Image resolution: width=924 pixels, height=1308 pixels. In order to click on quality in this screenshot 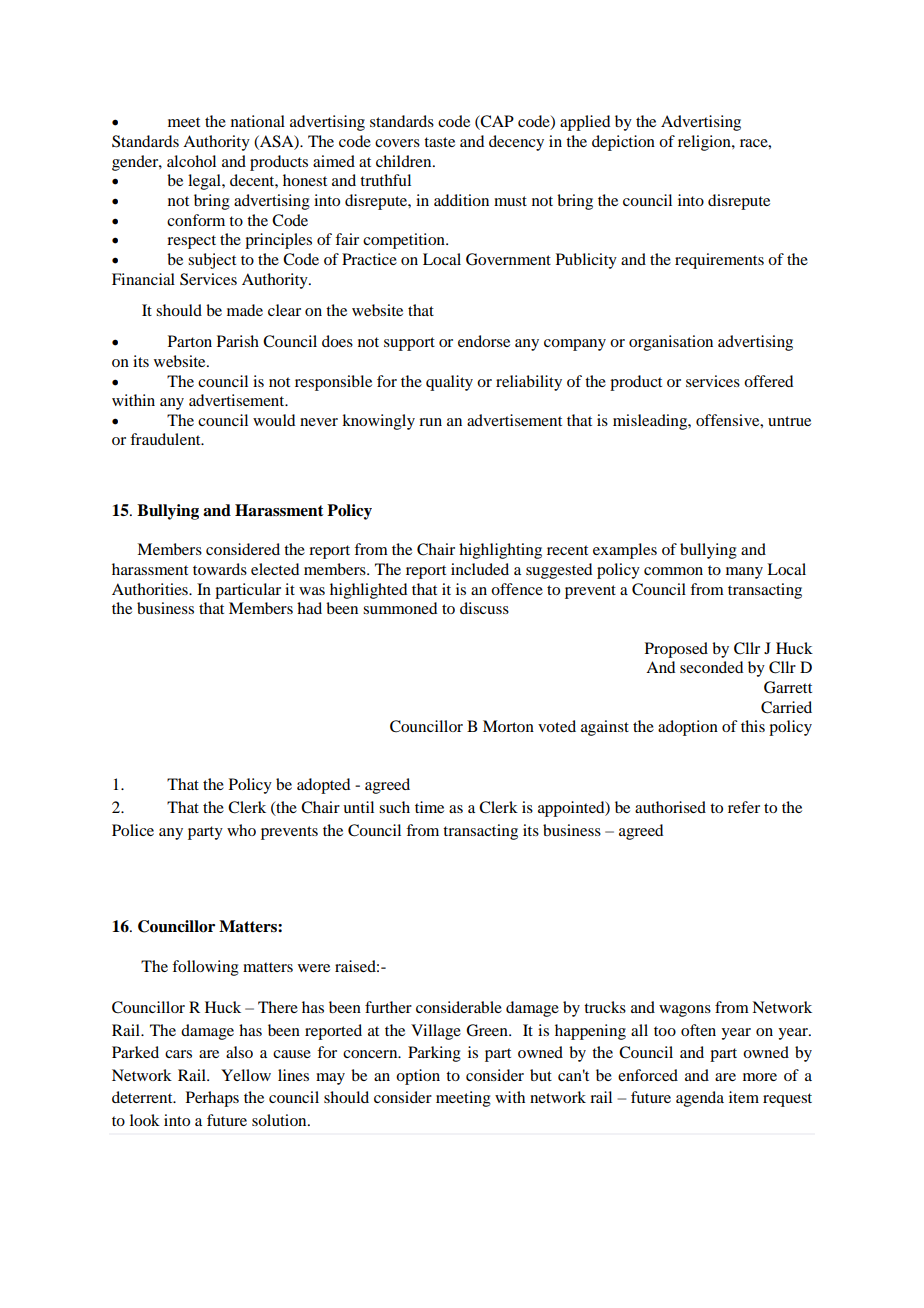, I will do `click(449, 383)`.
